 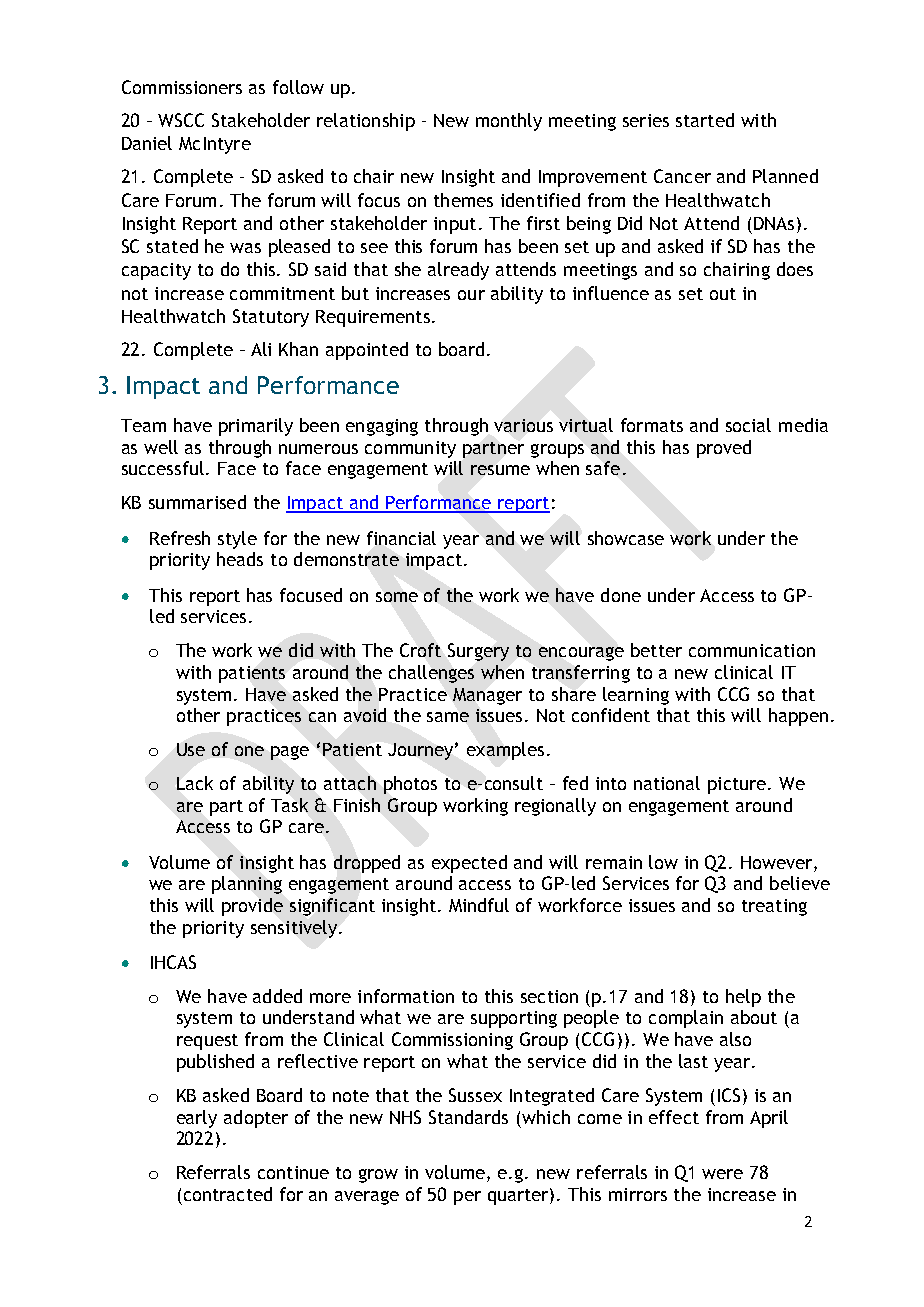 I want to click on were, so click(x=722, y=1174).
